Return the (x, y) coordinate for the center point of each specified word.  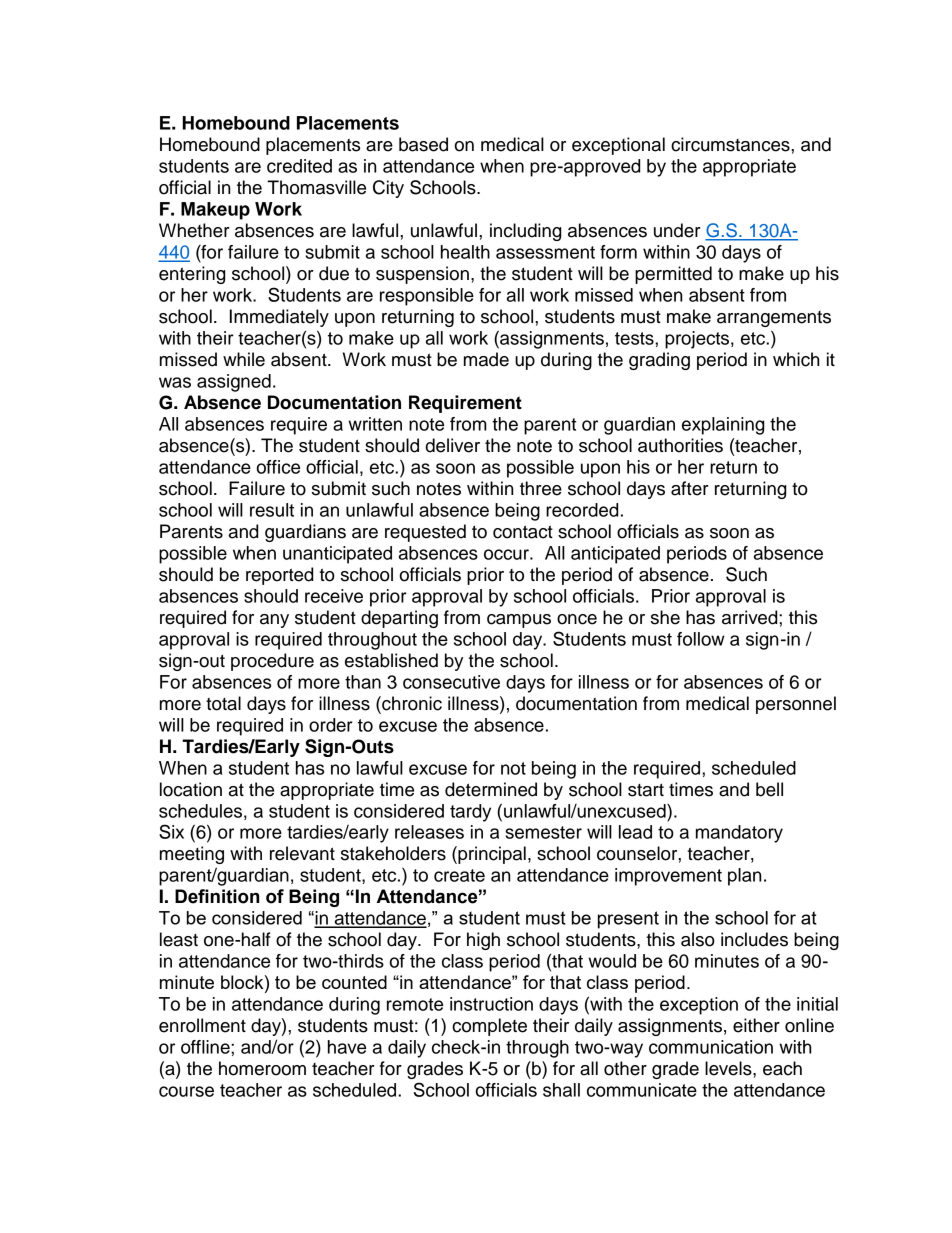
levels (729, 1068)
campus (519, 621)
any (274, 621)
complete (489, 1027)
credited (299, 166)
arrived (751, 617)
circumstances (731, 144)
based (423, 144)
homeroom (262, 1068)
